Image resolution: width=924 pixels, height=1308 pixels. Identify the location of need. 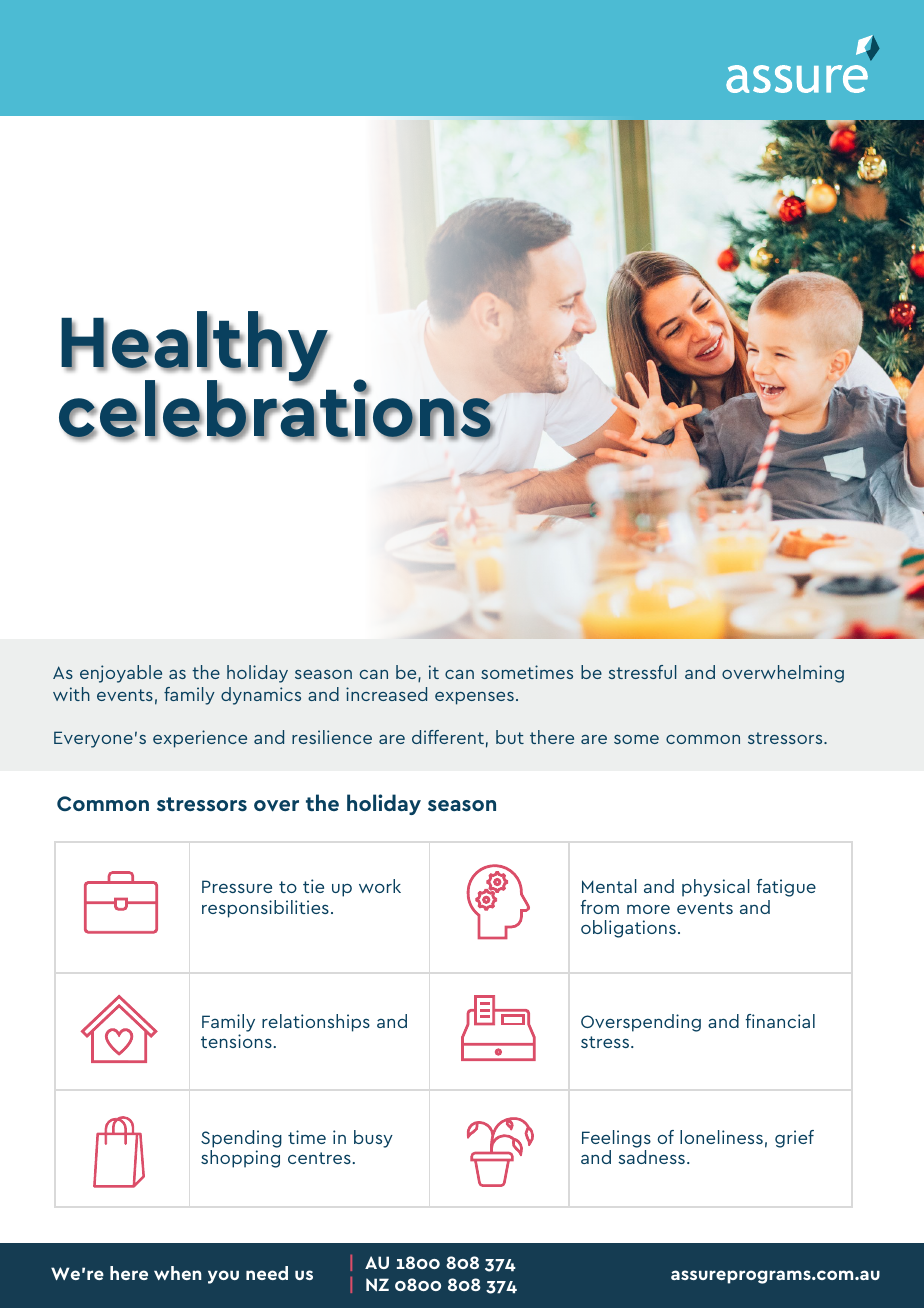
(267, 1273).
